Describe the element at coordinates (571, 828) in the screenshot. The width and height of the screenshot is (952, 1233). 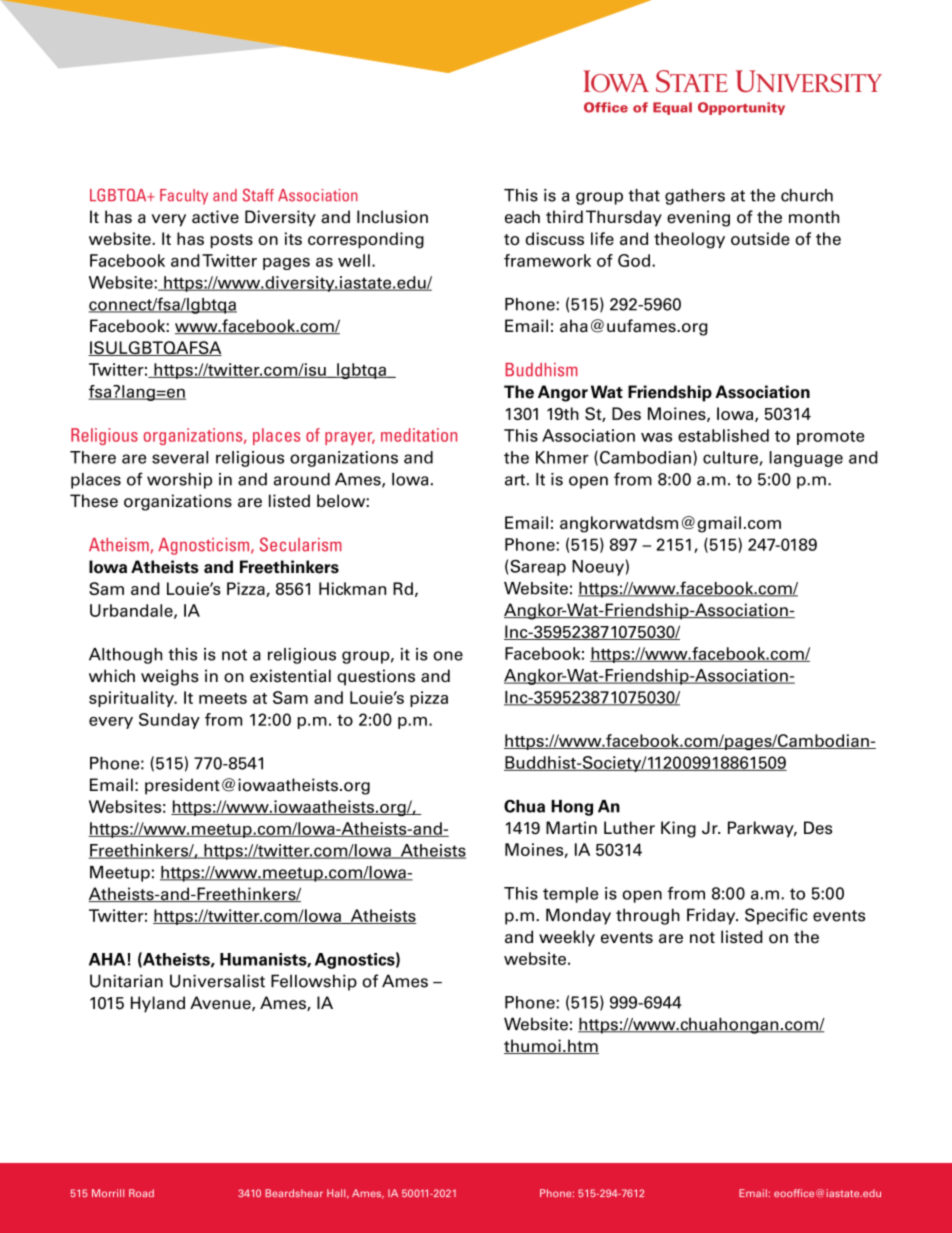
I see `Martin` at that location.
